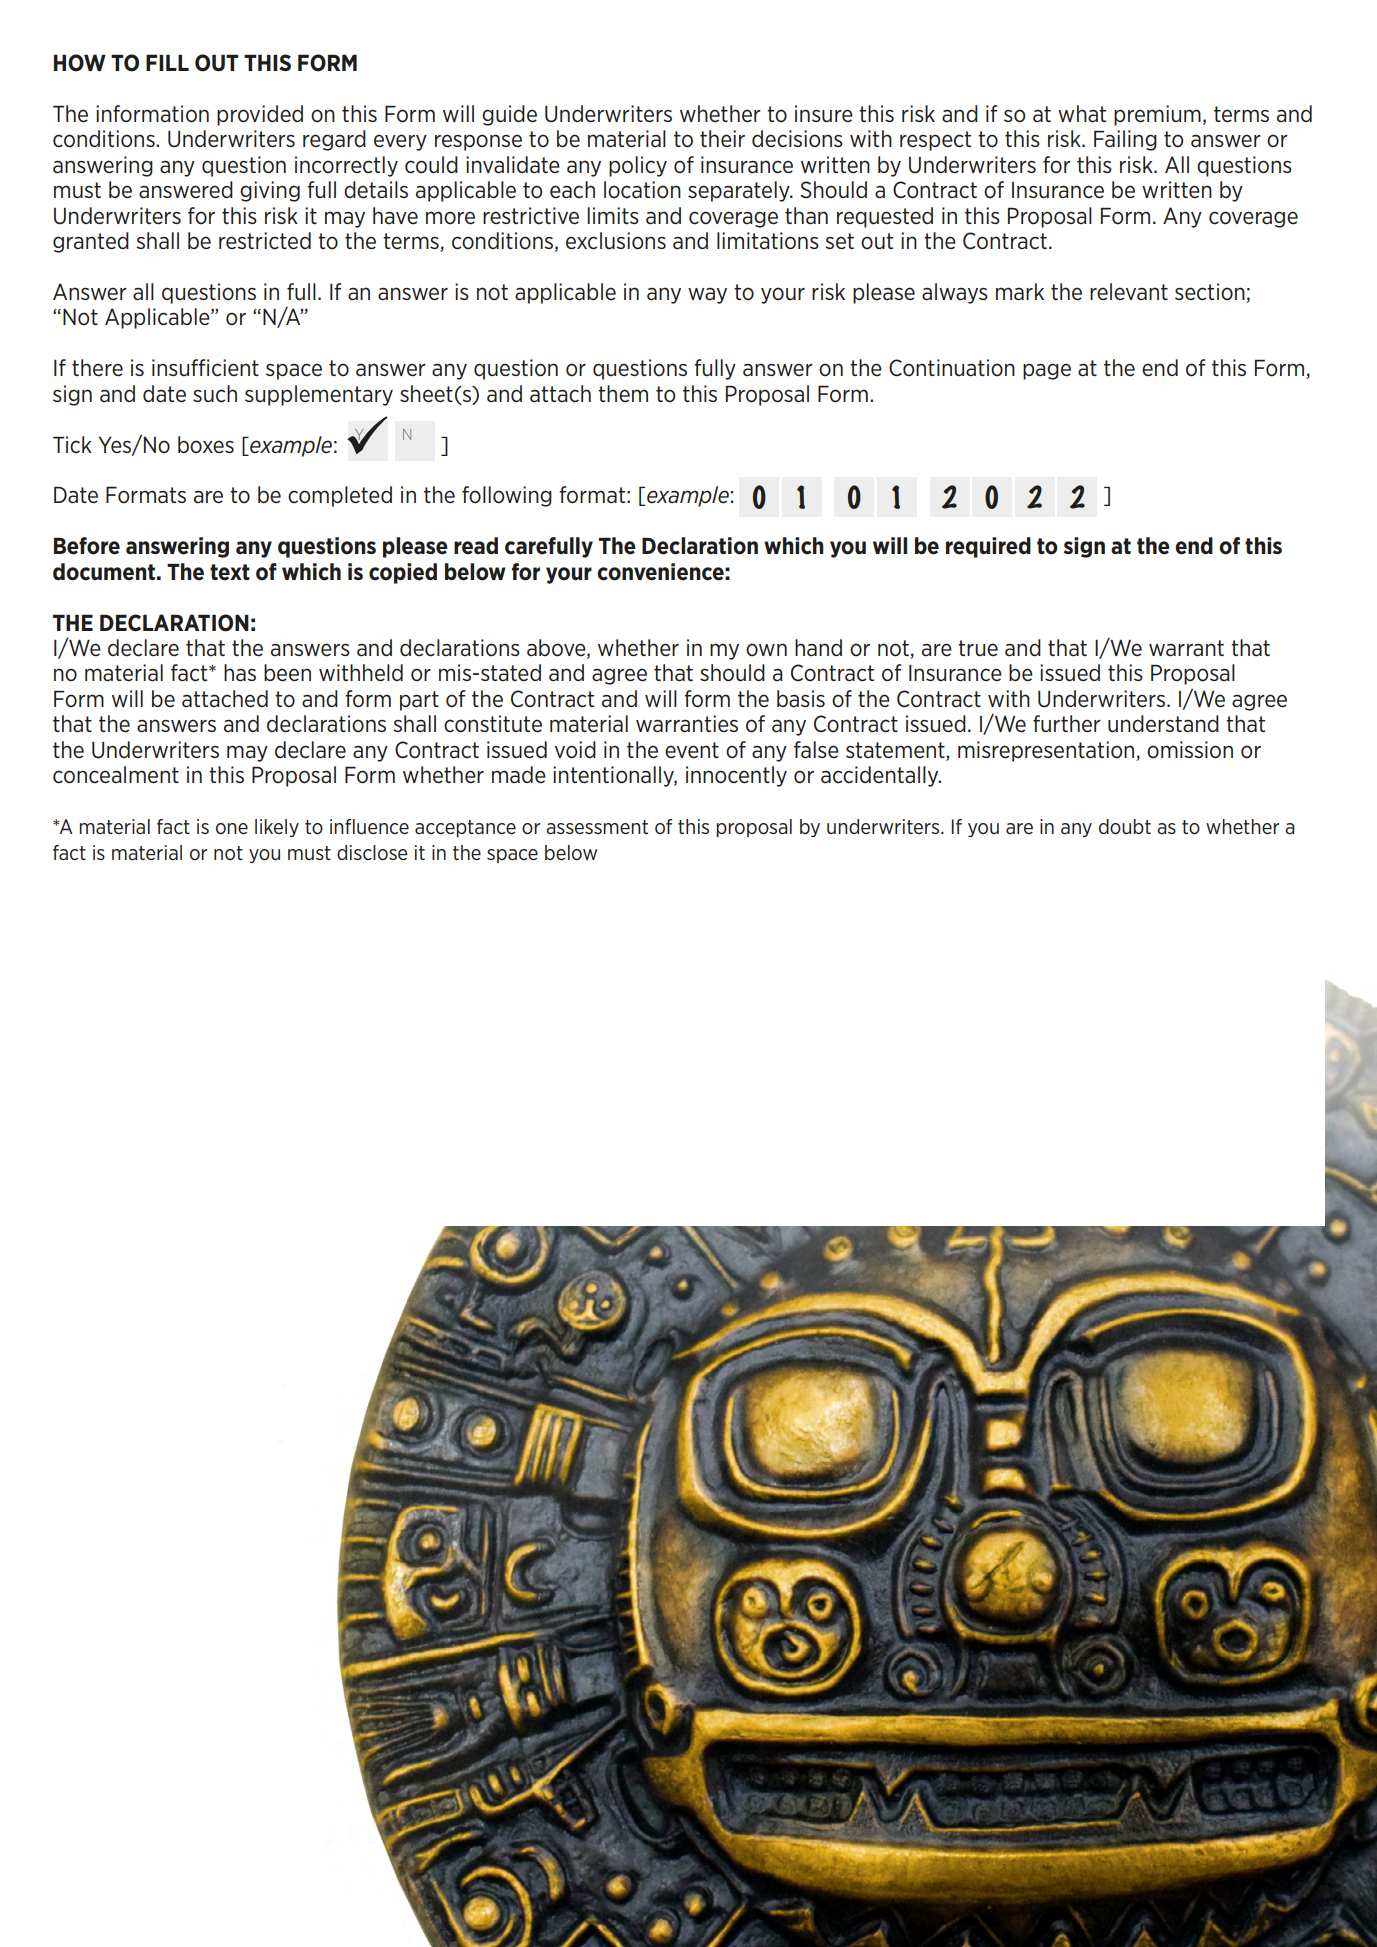 The width and height of the document is (1377, 1947). What do you see at coordinates (766, 650) in the document?
I see `own` at bounding box center [766, 650].
